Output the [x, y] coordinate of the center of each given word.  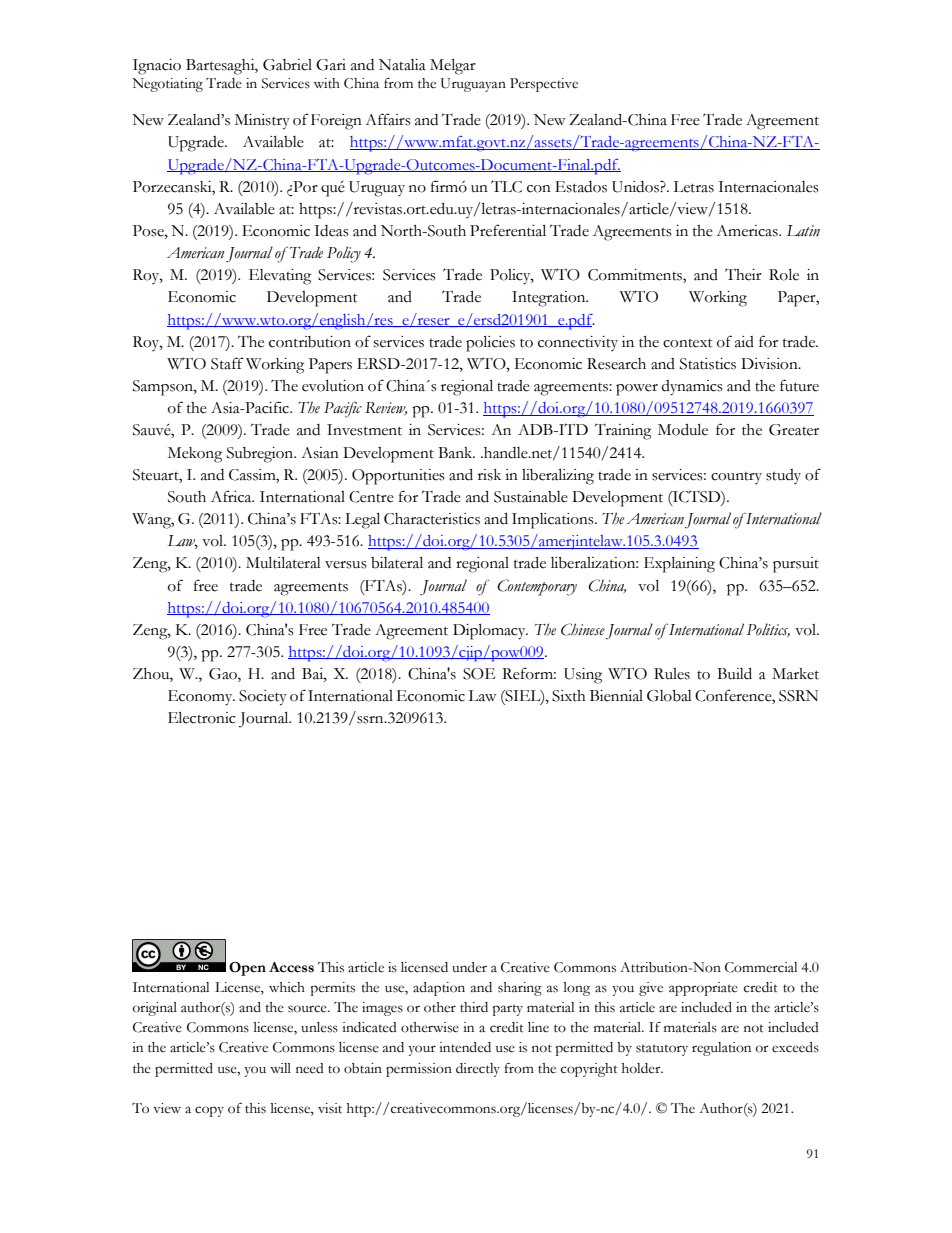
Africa [232, 496]
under [469, 967]
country [736, 478]
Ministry [262, 122]
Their [743, 274]
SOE [479, 674]
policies [490, 344]
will [280, 1068]
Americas [748, 231]
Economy [201, 698]
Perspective [544, 85]
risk [489, 475]
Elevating [280, 277]
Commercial [761, 967]
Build [734, 674]
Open [247, 969]
